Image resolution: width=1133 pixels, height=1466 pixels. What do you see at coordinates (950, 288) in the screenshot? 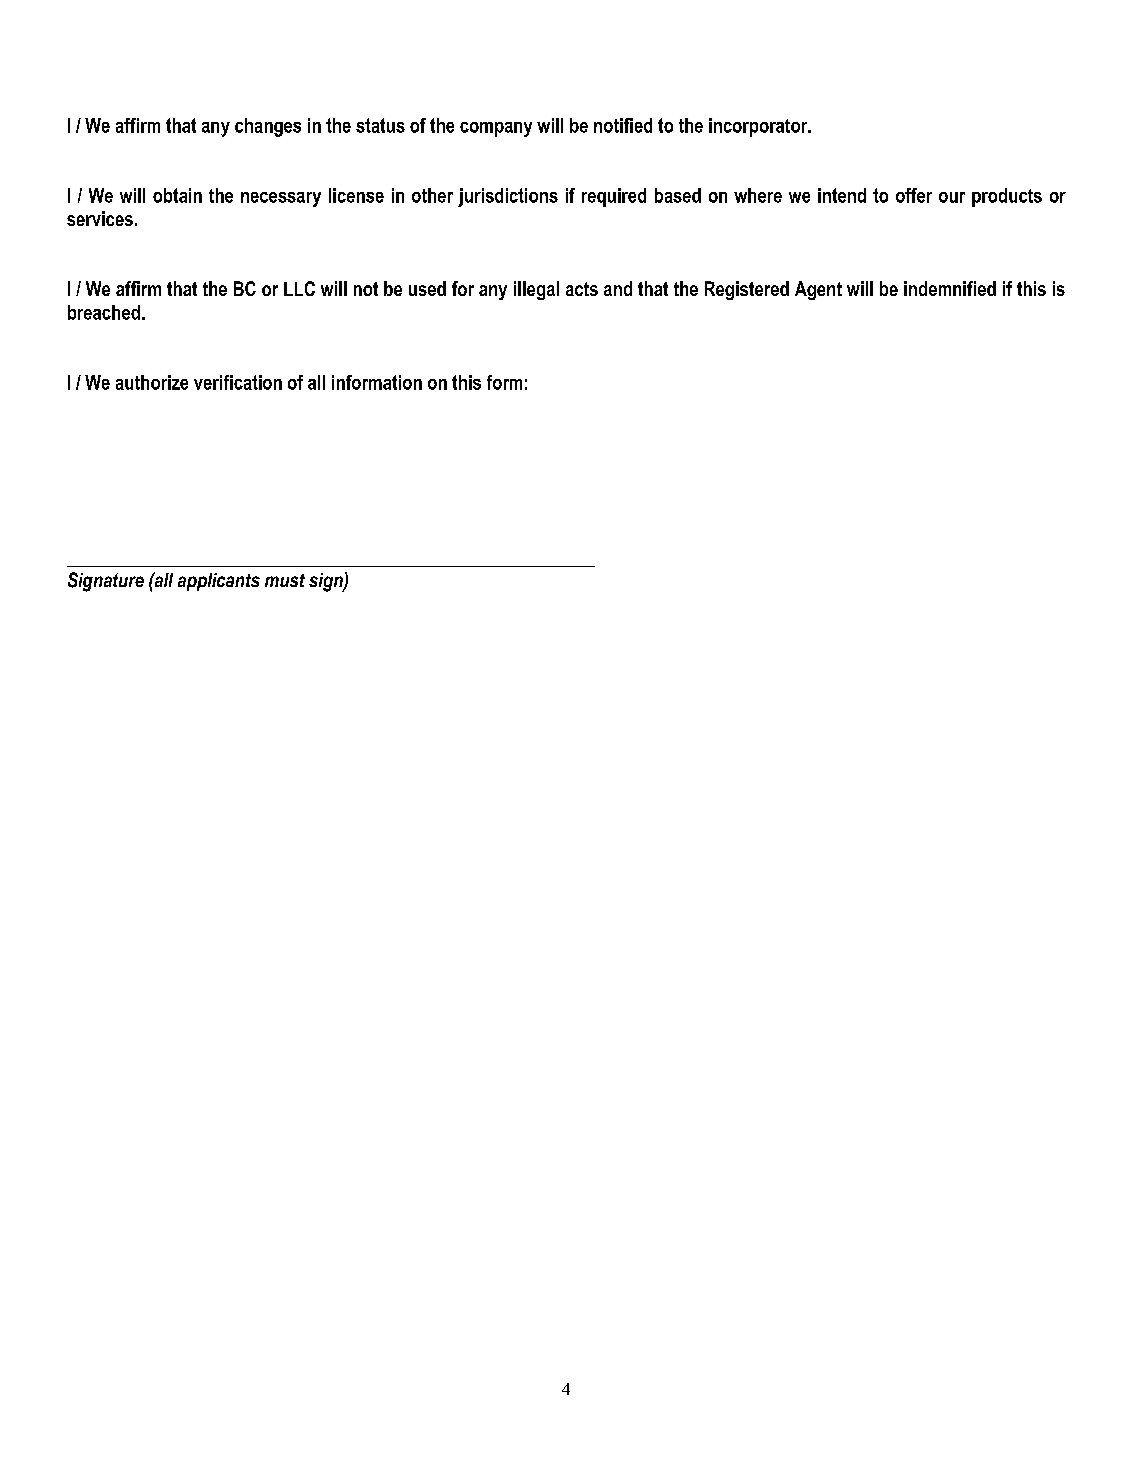
I see `indemnified` at bounding box center [950, 288].
